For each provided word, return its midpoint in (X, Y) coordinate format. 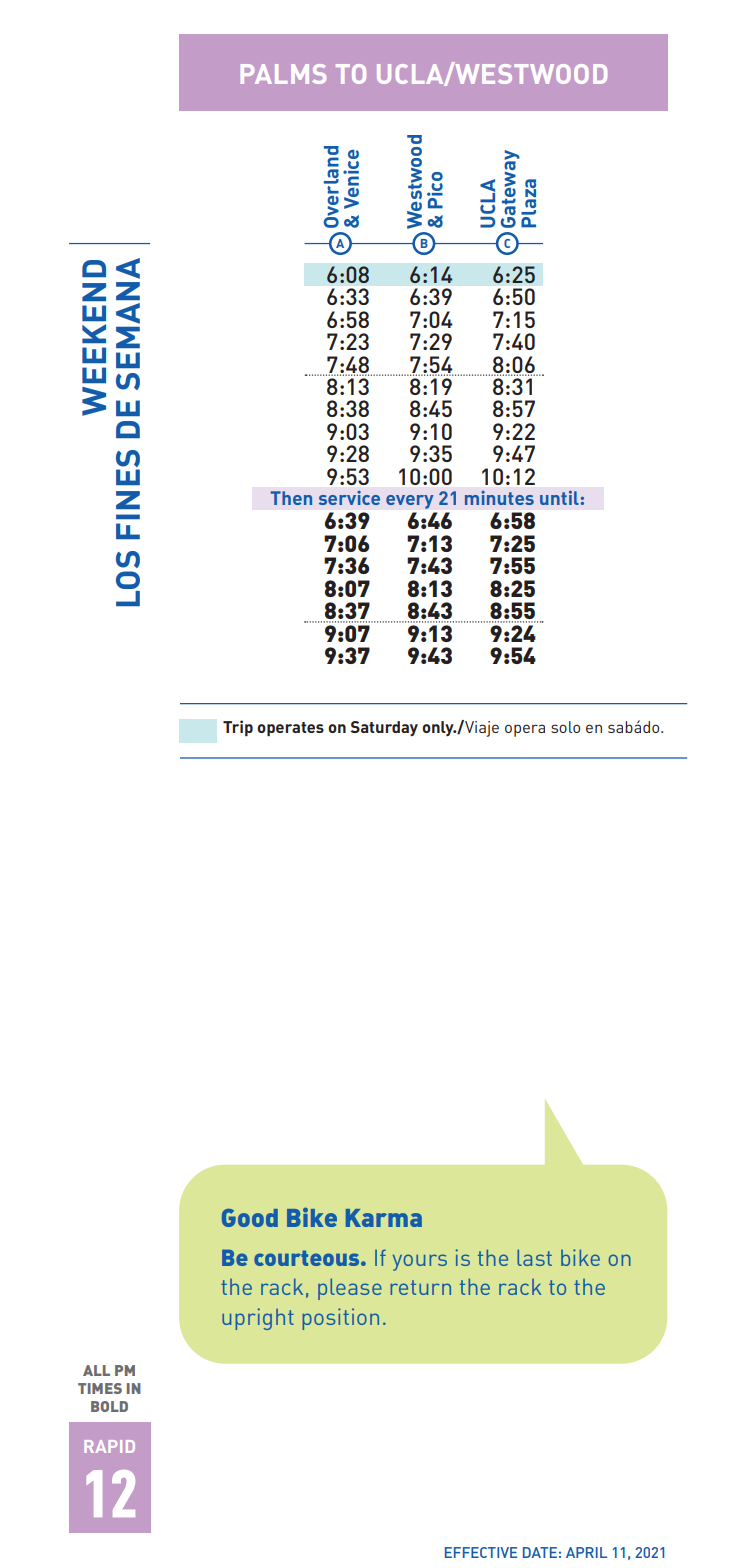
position (341, 1319)
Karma (384, 1218)
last (535, 1257)
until (559, 498)
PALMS (283, 74)
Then (291, 498)
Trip (238, 728)
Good (250, 1218)
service (349, 498)
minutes (499, 498)
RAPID (109, 1446)
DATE (540, 1552)
